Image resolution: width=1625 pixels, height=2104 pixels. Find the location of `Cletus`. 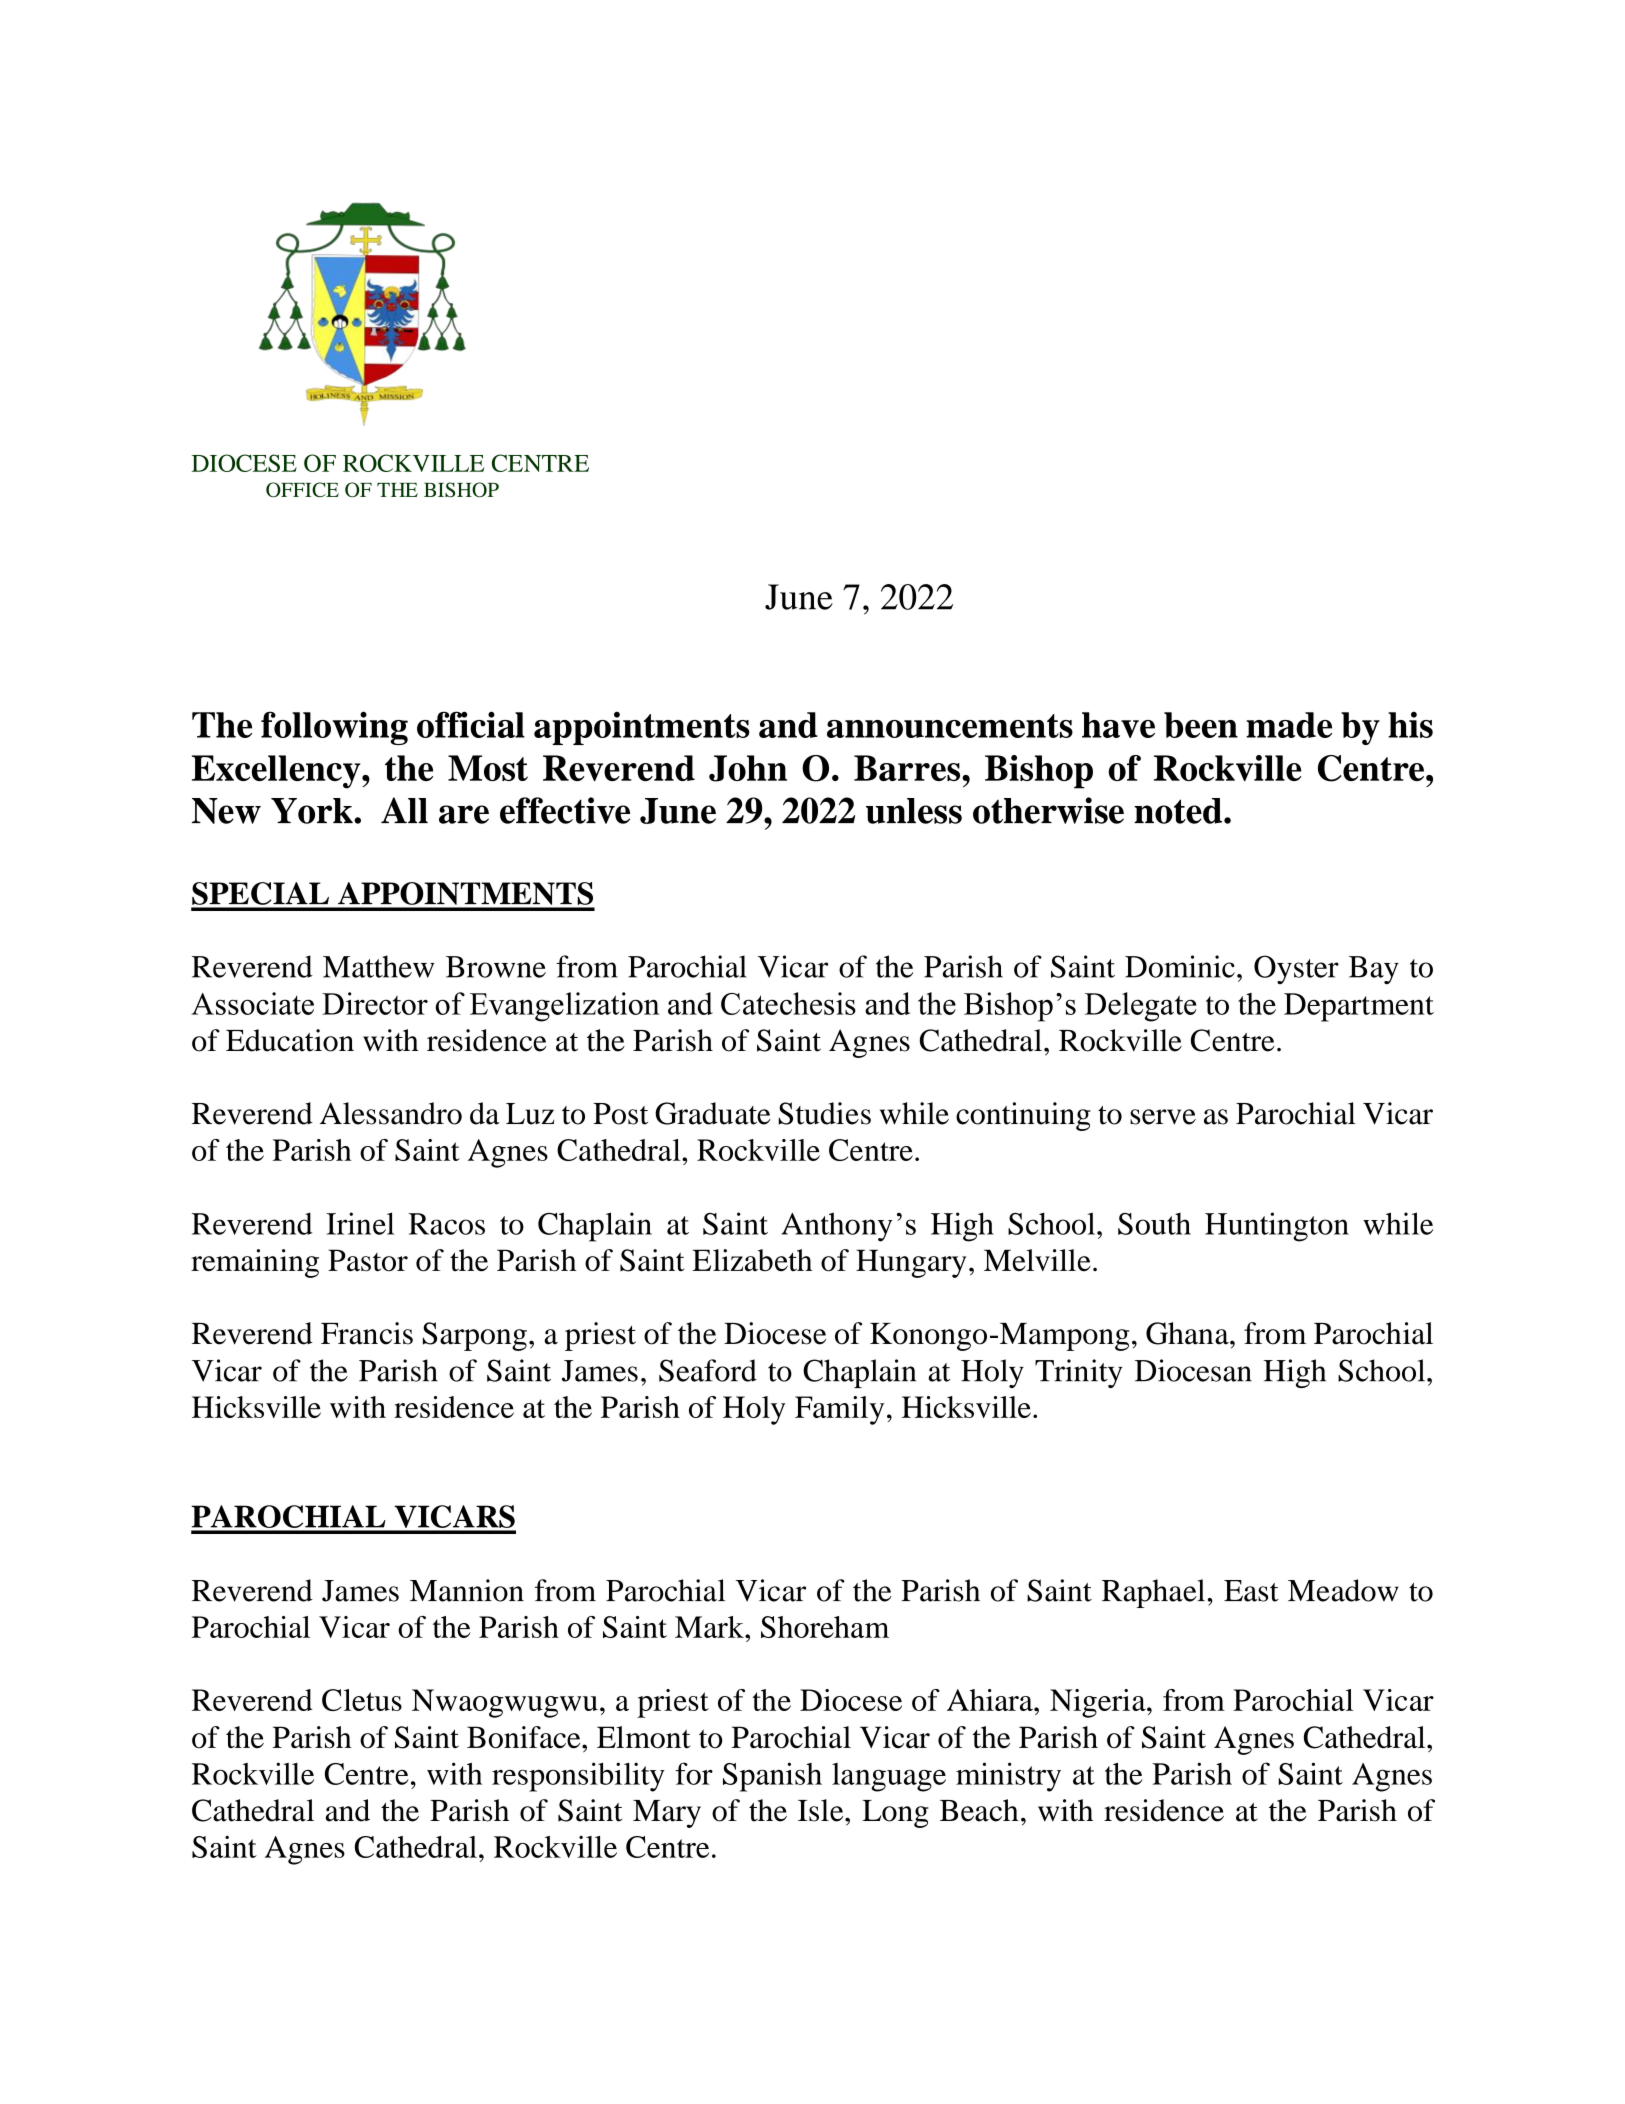

Cletus is located at coordinates (362, 1700).
